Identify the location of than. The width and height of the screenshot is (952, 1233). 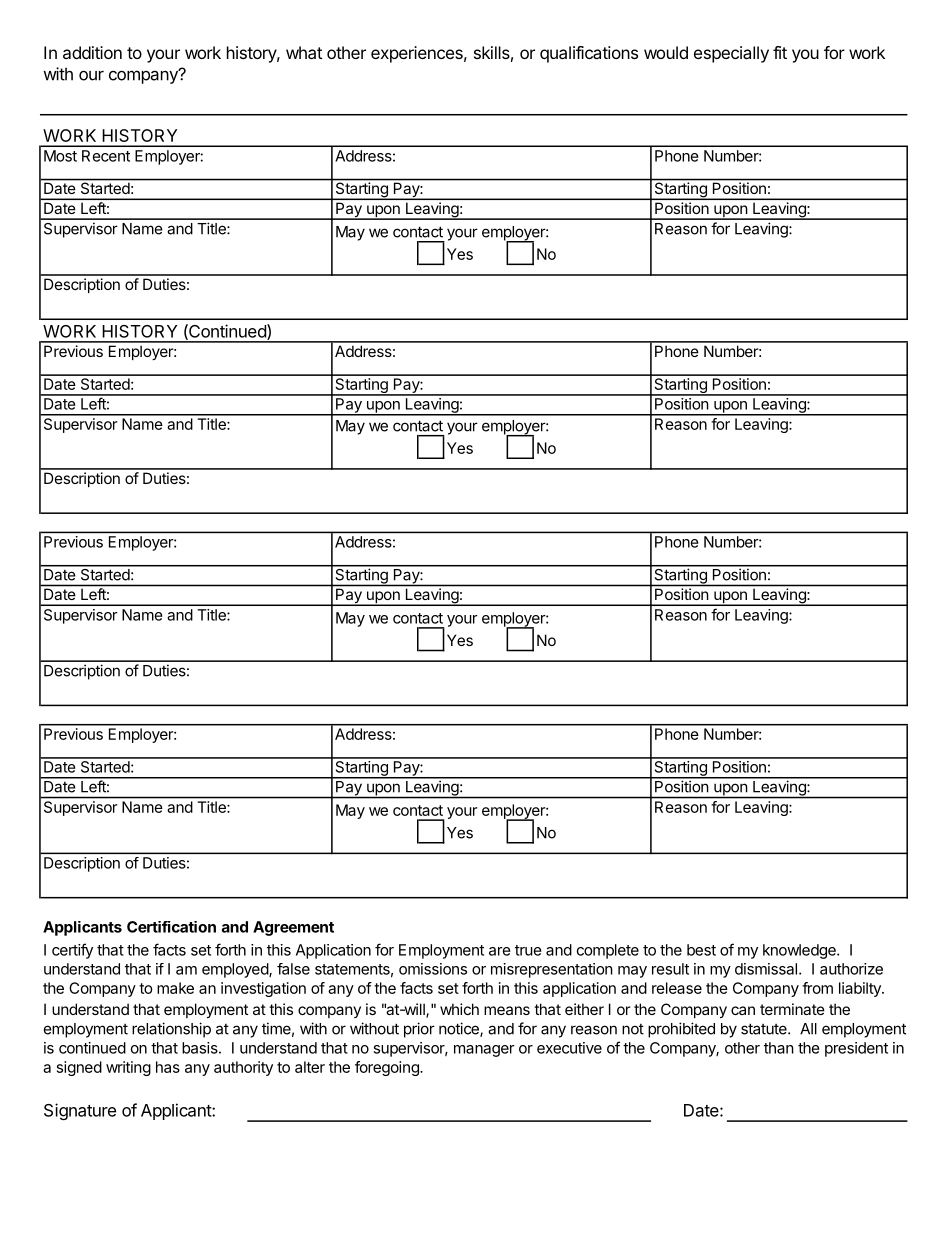
(779, 1048).
